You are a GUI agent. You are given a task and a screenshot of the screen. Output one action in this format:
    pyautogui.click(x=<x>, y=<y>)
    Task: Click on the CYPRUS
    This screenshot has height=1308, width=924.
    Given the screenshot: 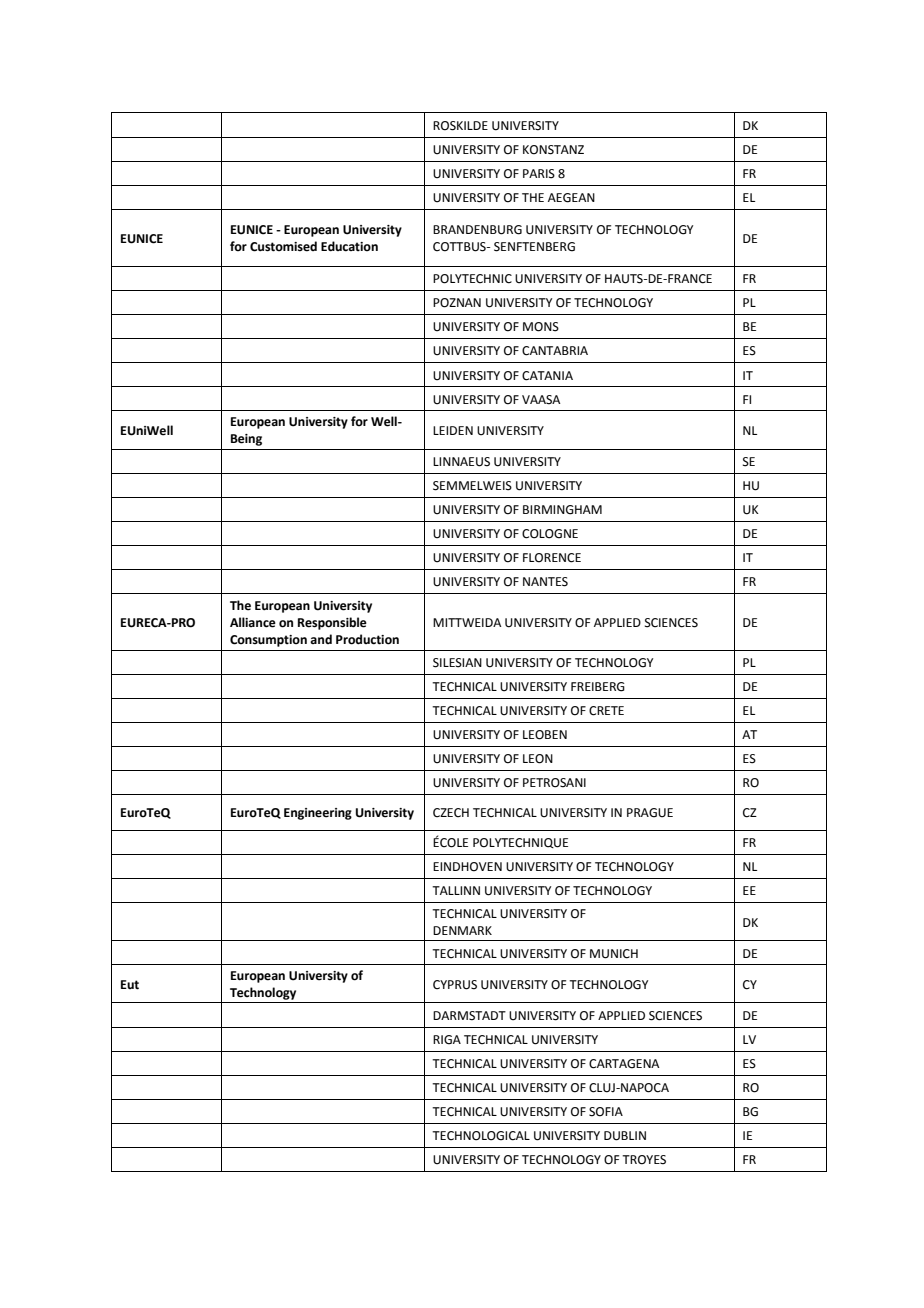 What is the action you would take?
    pyautogui.click(x=455, y=985)
